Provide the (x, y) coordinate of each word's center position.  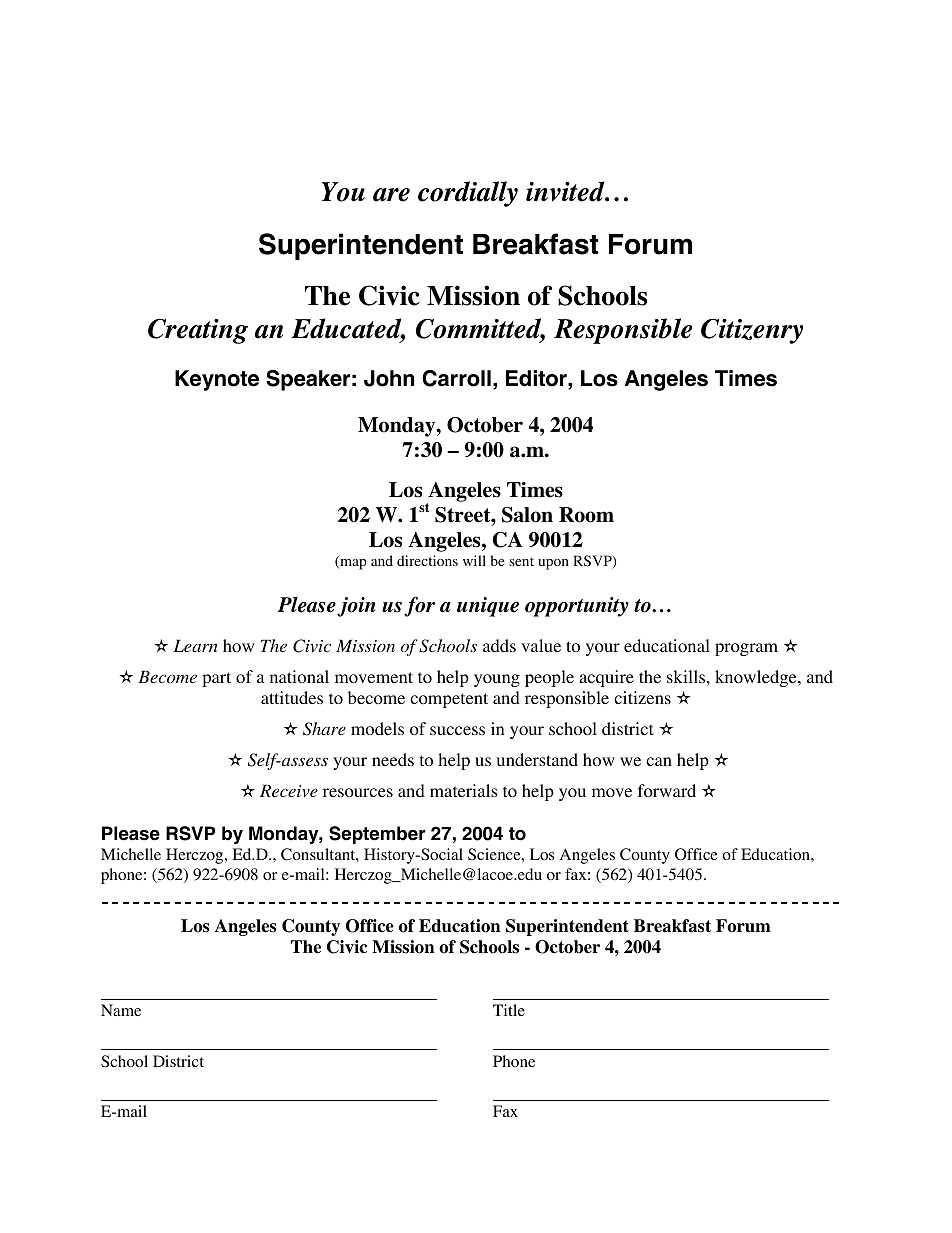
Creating (198, 331)
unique (488, 607)
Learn (195, 645)
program (746, 649)
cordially (468, 194)
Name (121, 1010)
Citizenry (752, 331)
